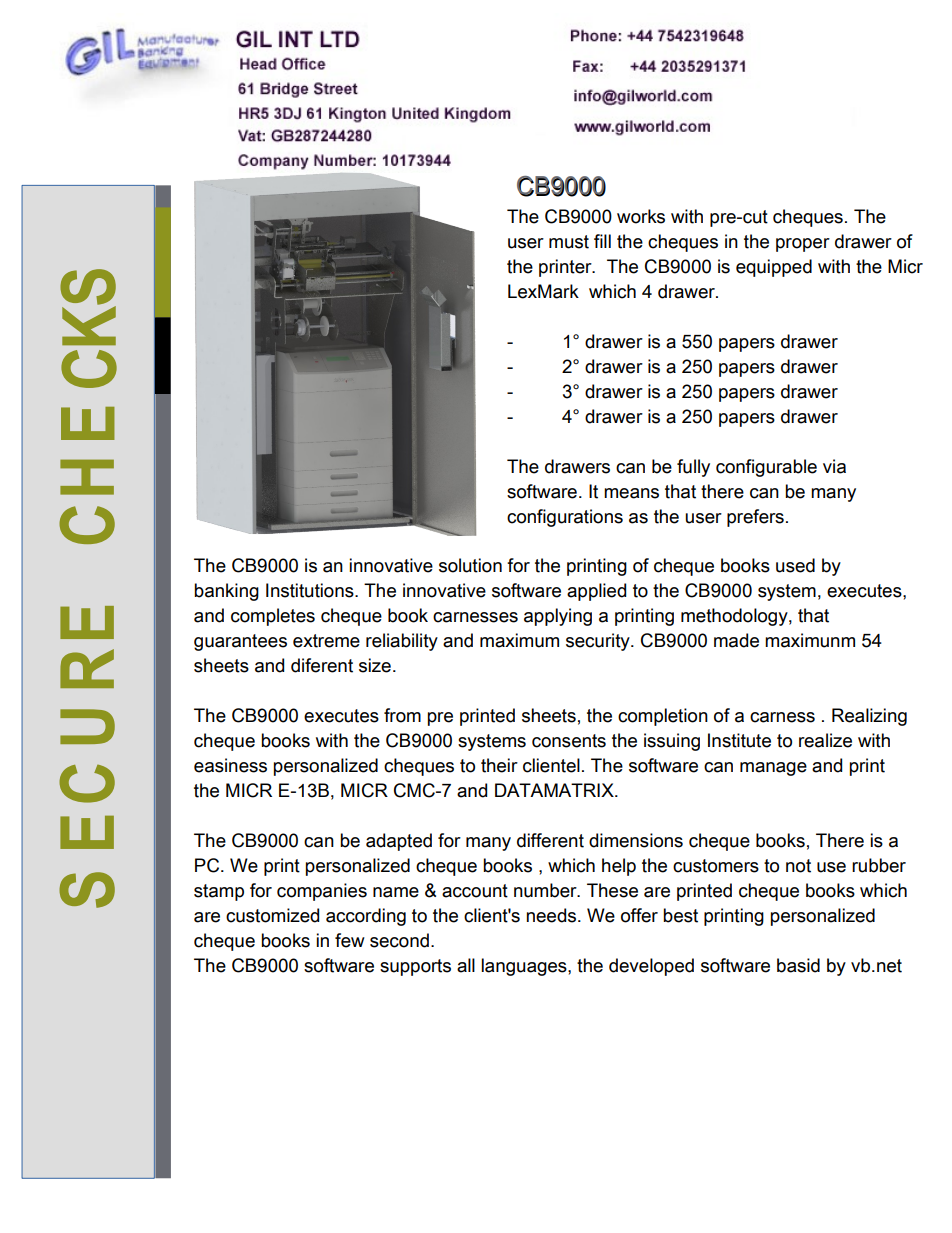 Image resolution: width=952 pixels, height=1233 pixels. What do you see at coordinates (602, 241) in the screenshot?
I see `fill` at bounding box center [602, 241].
